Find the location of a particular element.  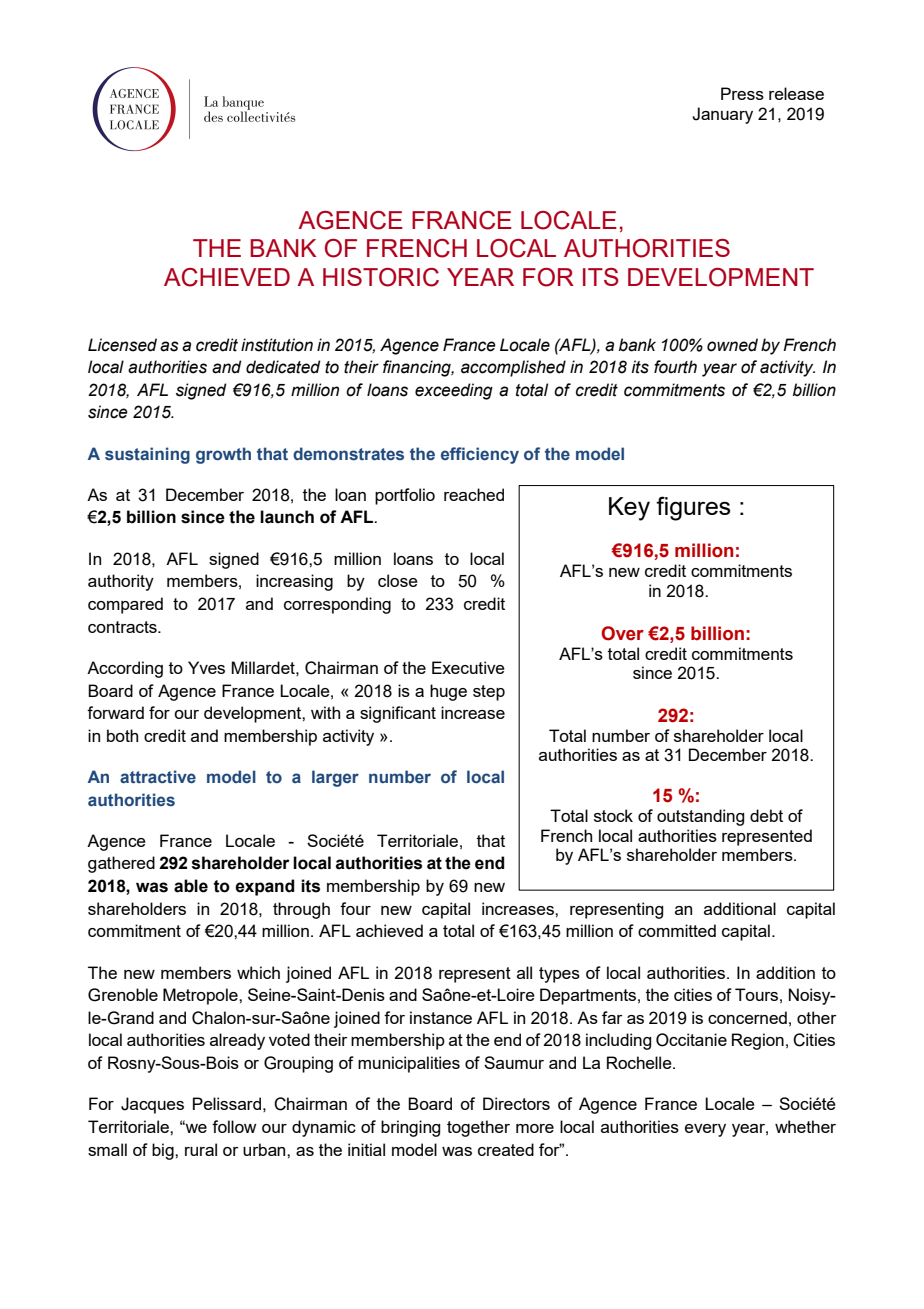

efficiency is located at coordinates (480, 455).
